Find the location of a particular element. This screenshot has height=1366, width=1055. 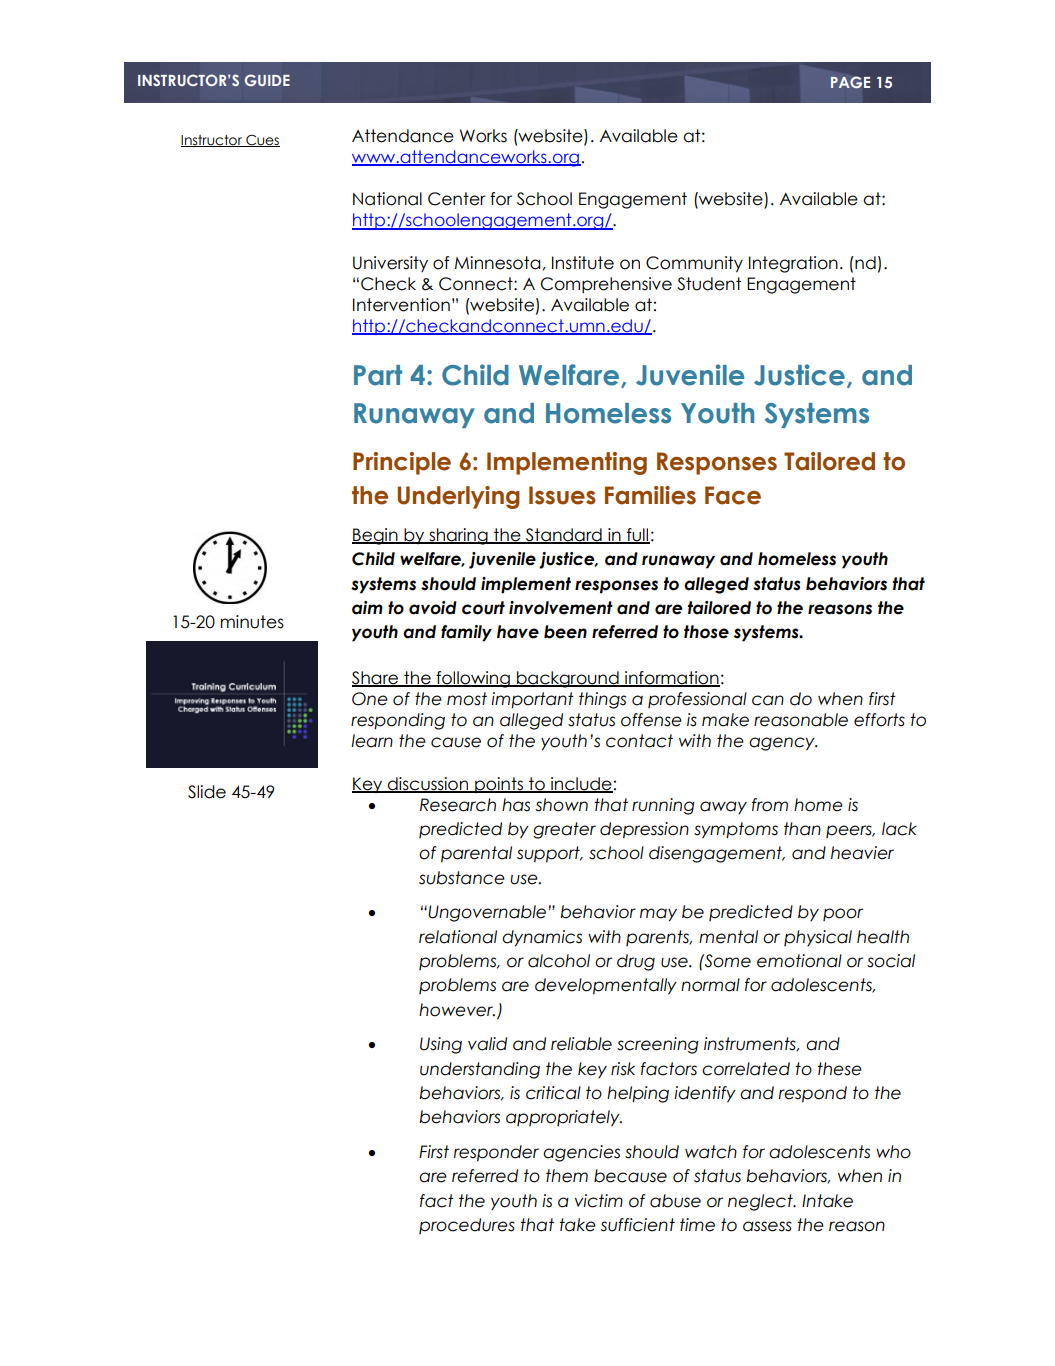

Cues is located at coordinates (262, 141).
